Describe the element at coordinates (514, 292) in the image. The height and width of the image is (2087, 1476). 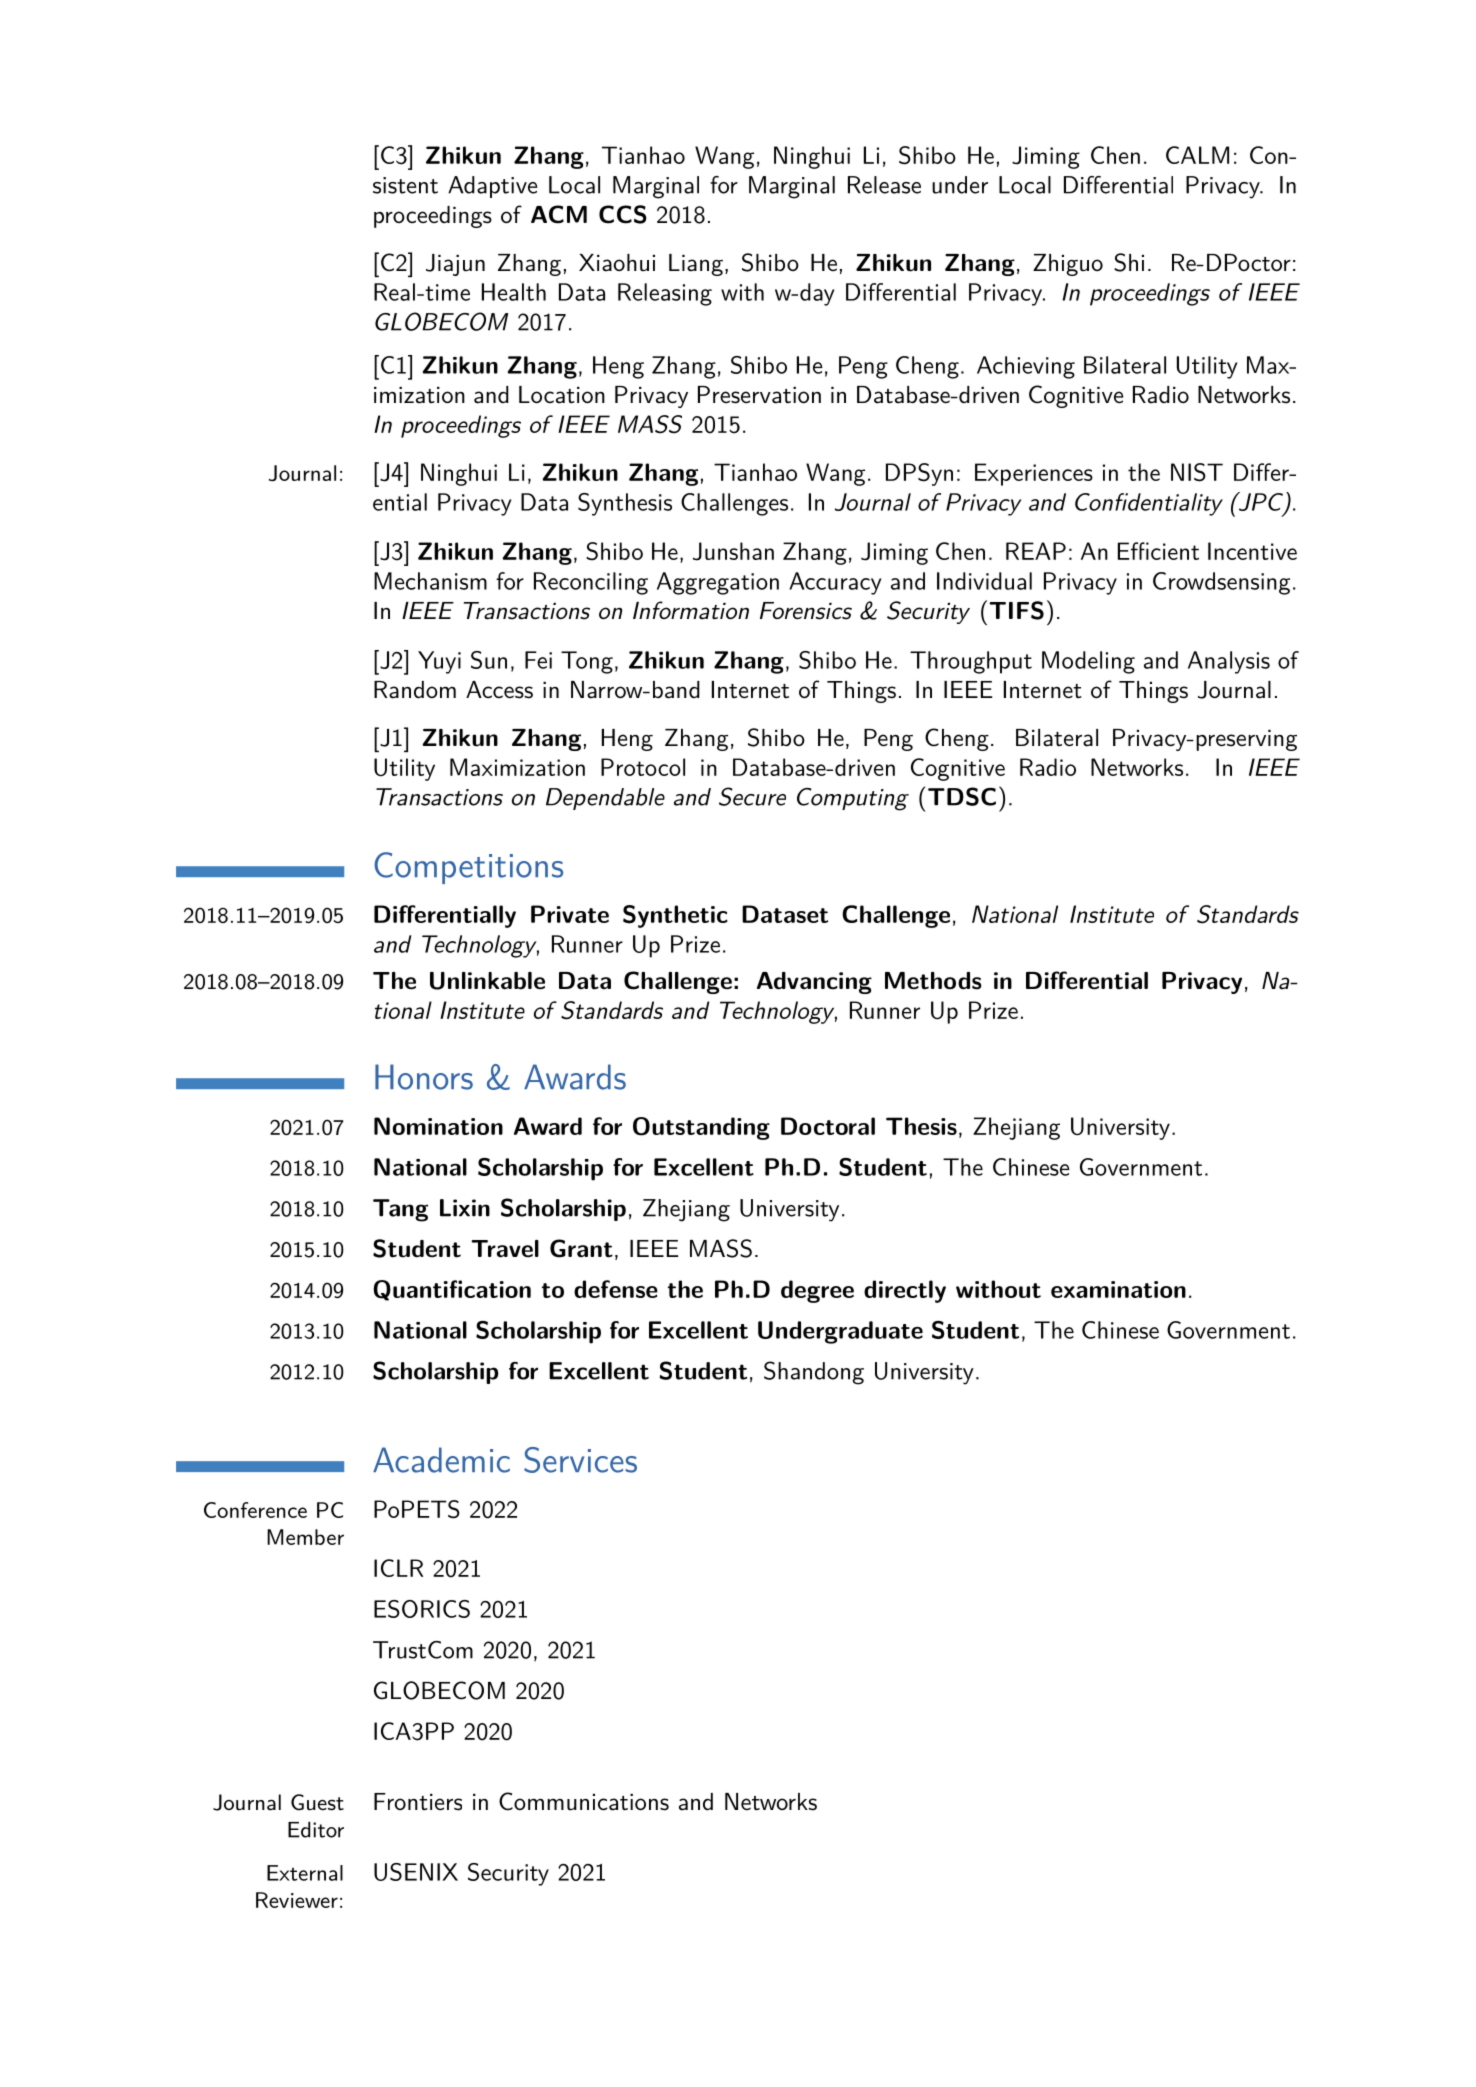
I see `Health` at that location.
